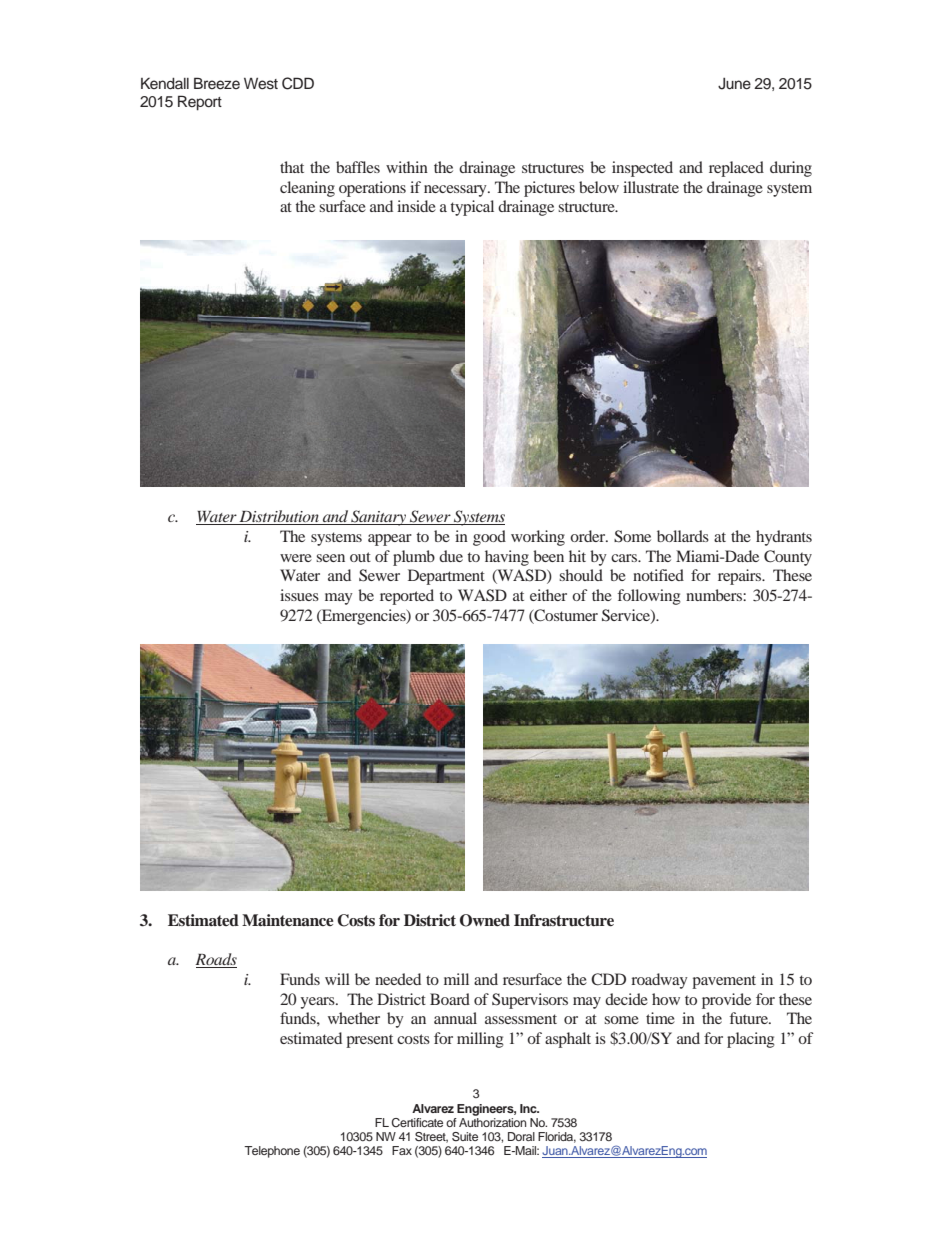  What do you see at coordinates (724, 982) in the image?
I see `pavement` at bounding box center [724, 982].
